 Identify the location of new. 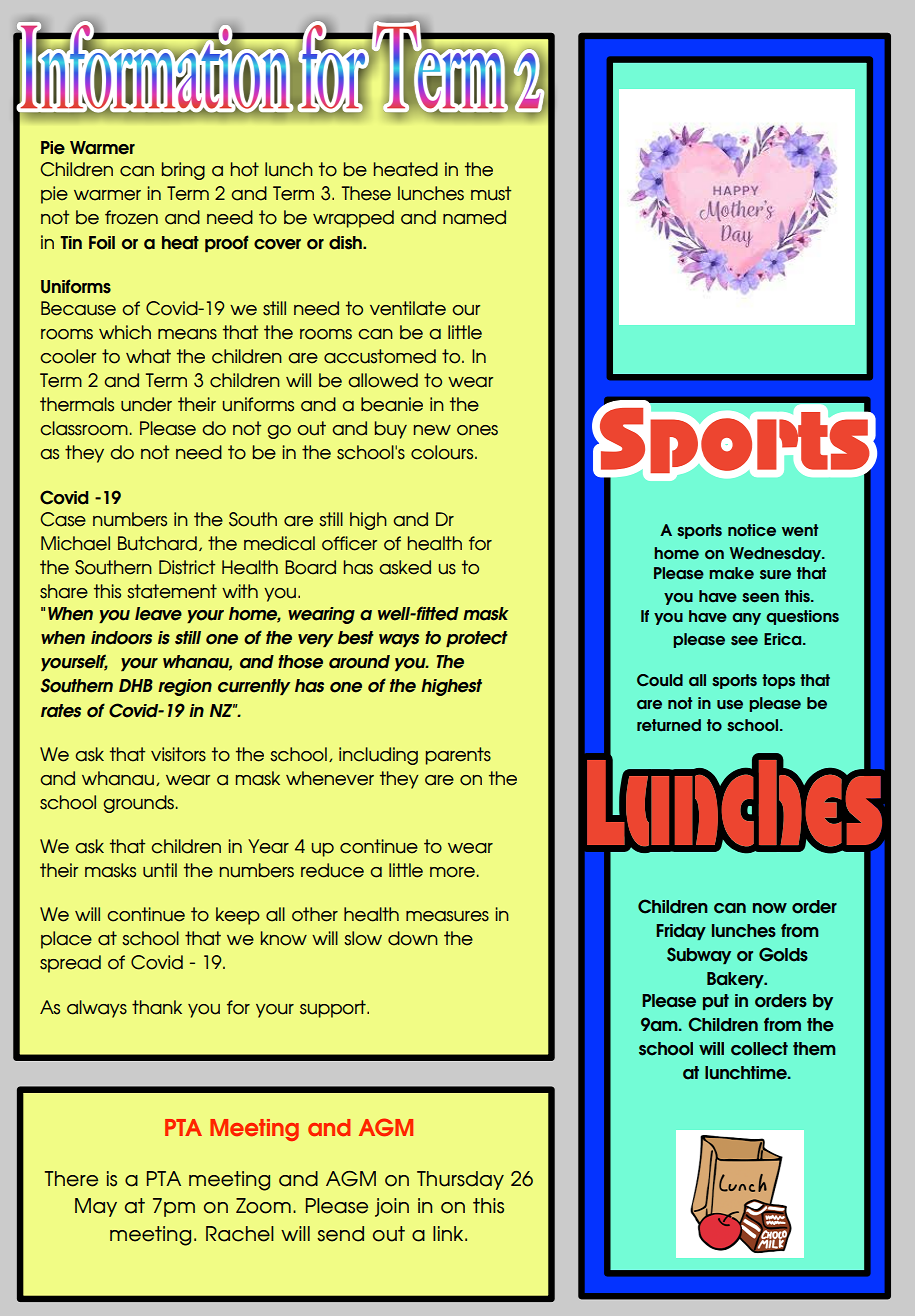
(432, 430).
